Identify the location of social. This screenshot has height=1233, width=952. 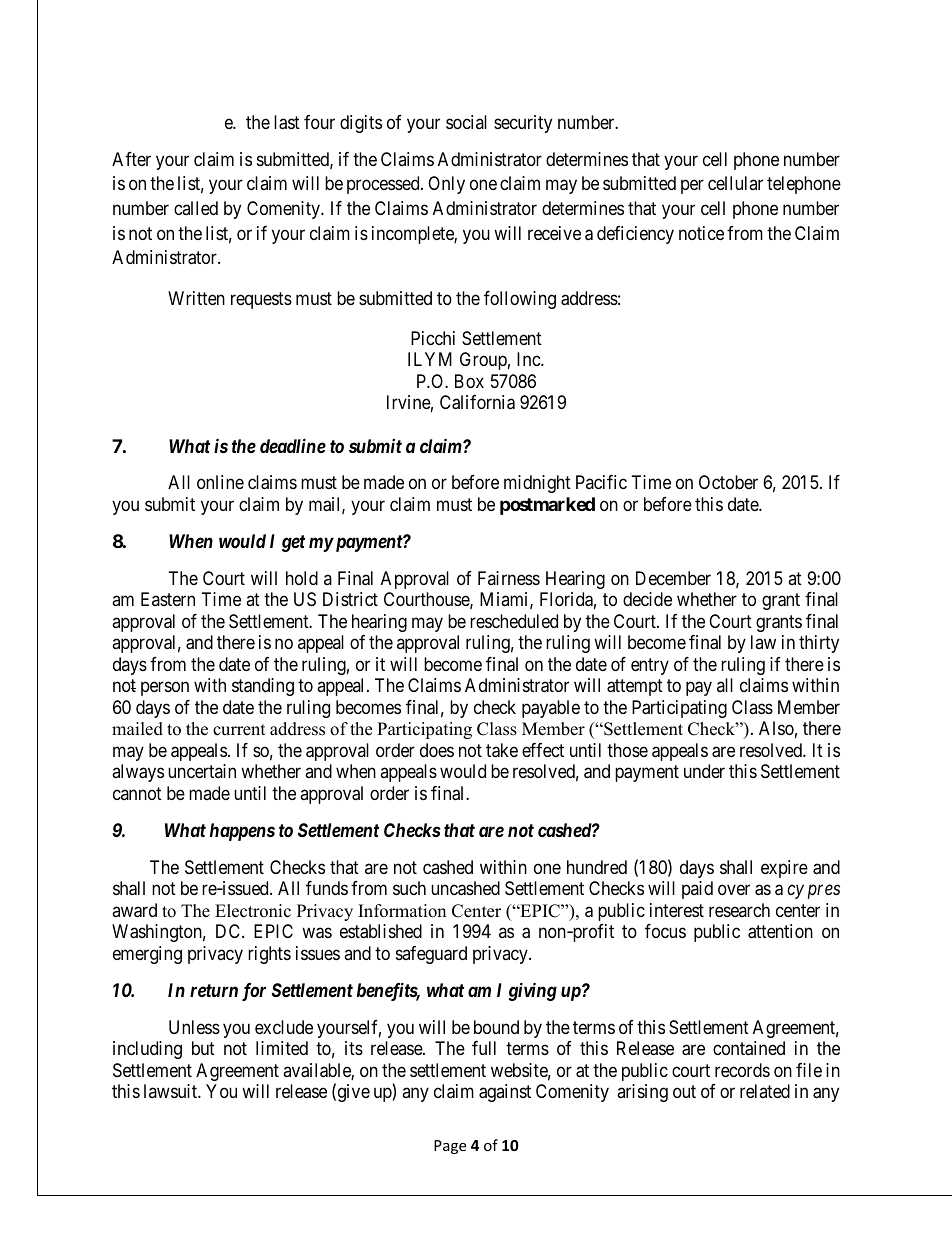
(466, 122).
